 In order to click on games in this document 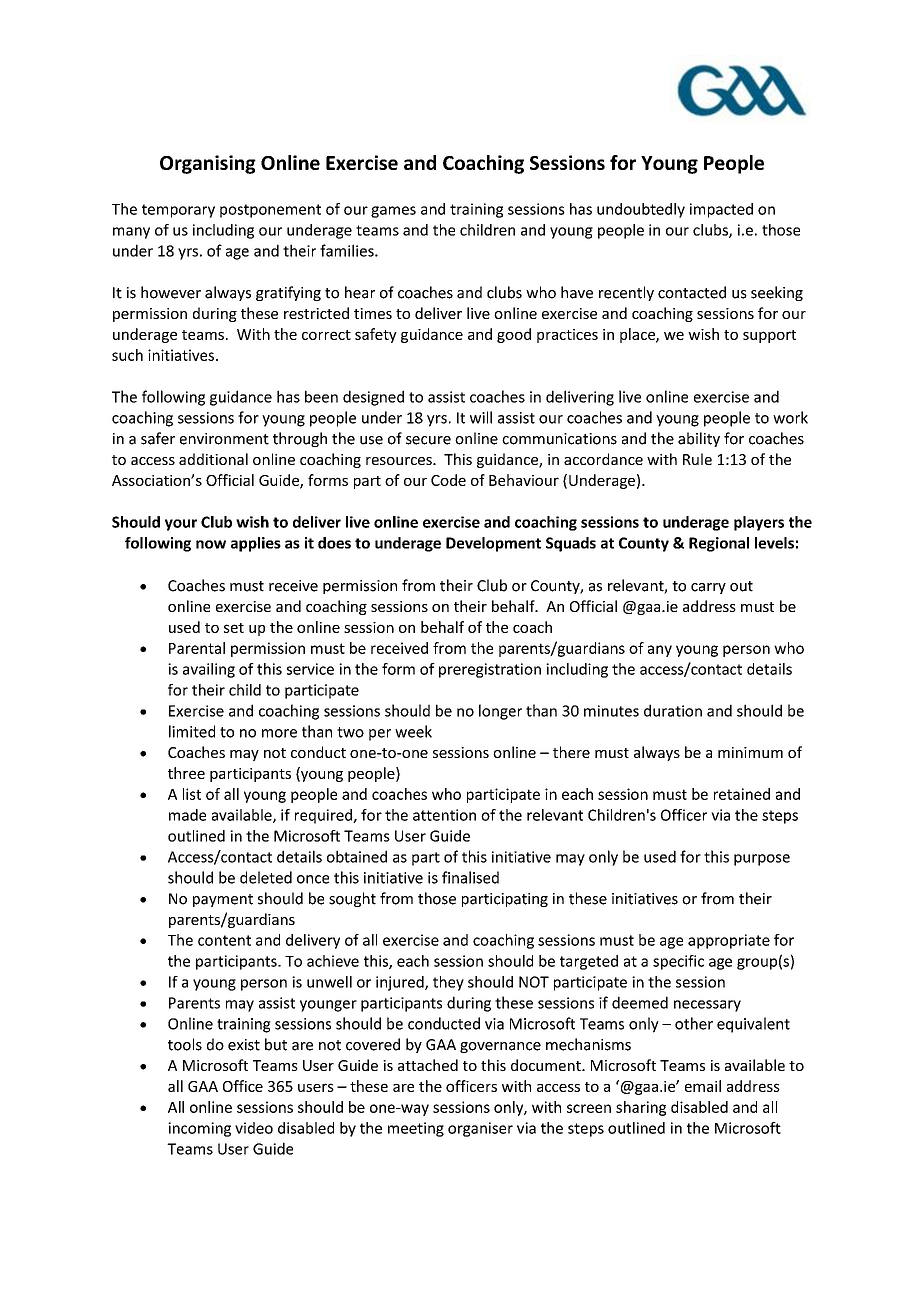, I will do `click(393, 212)`.
